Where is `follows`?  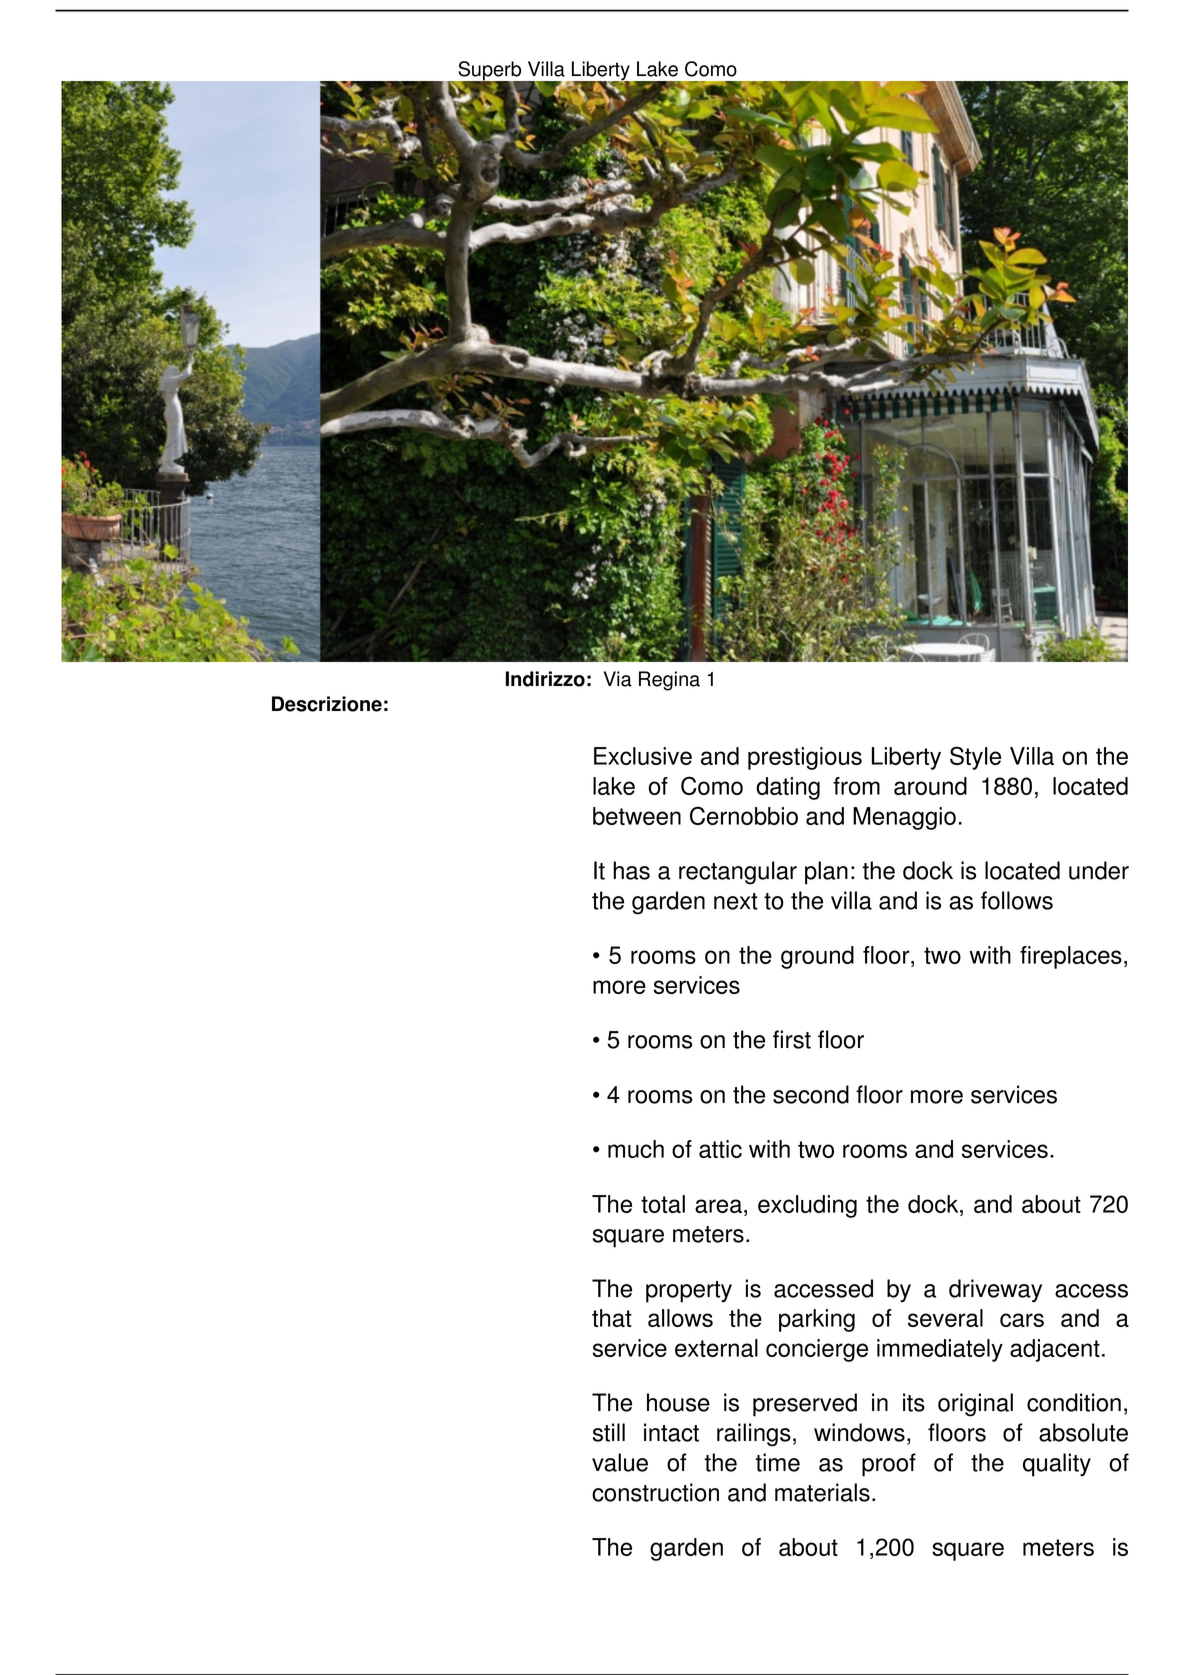 follows is located at coordinates (1017, 900).
